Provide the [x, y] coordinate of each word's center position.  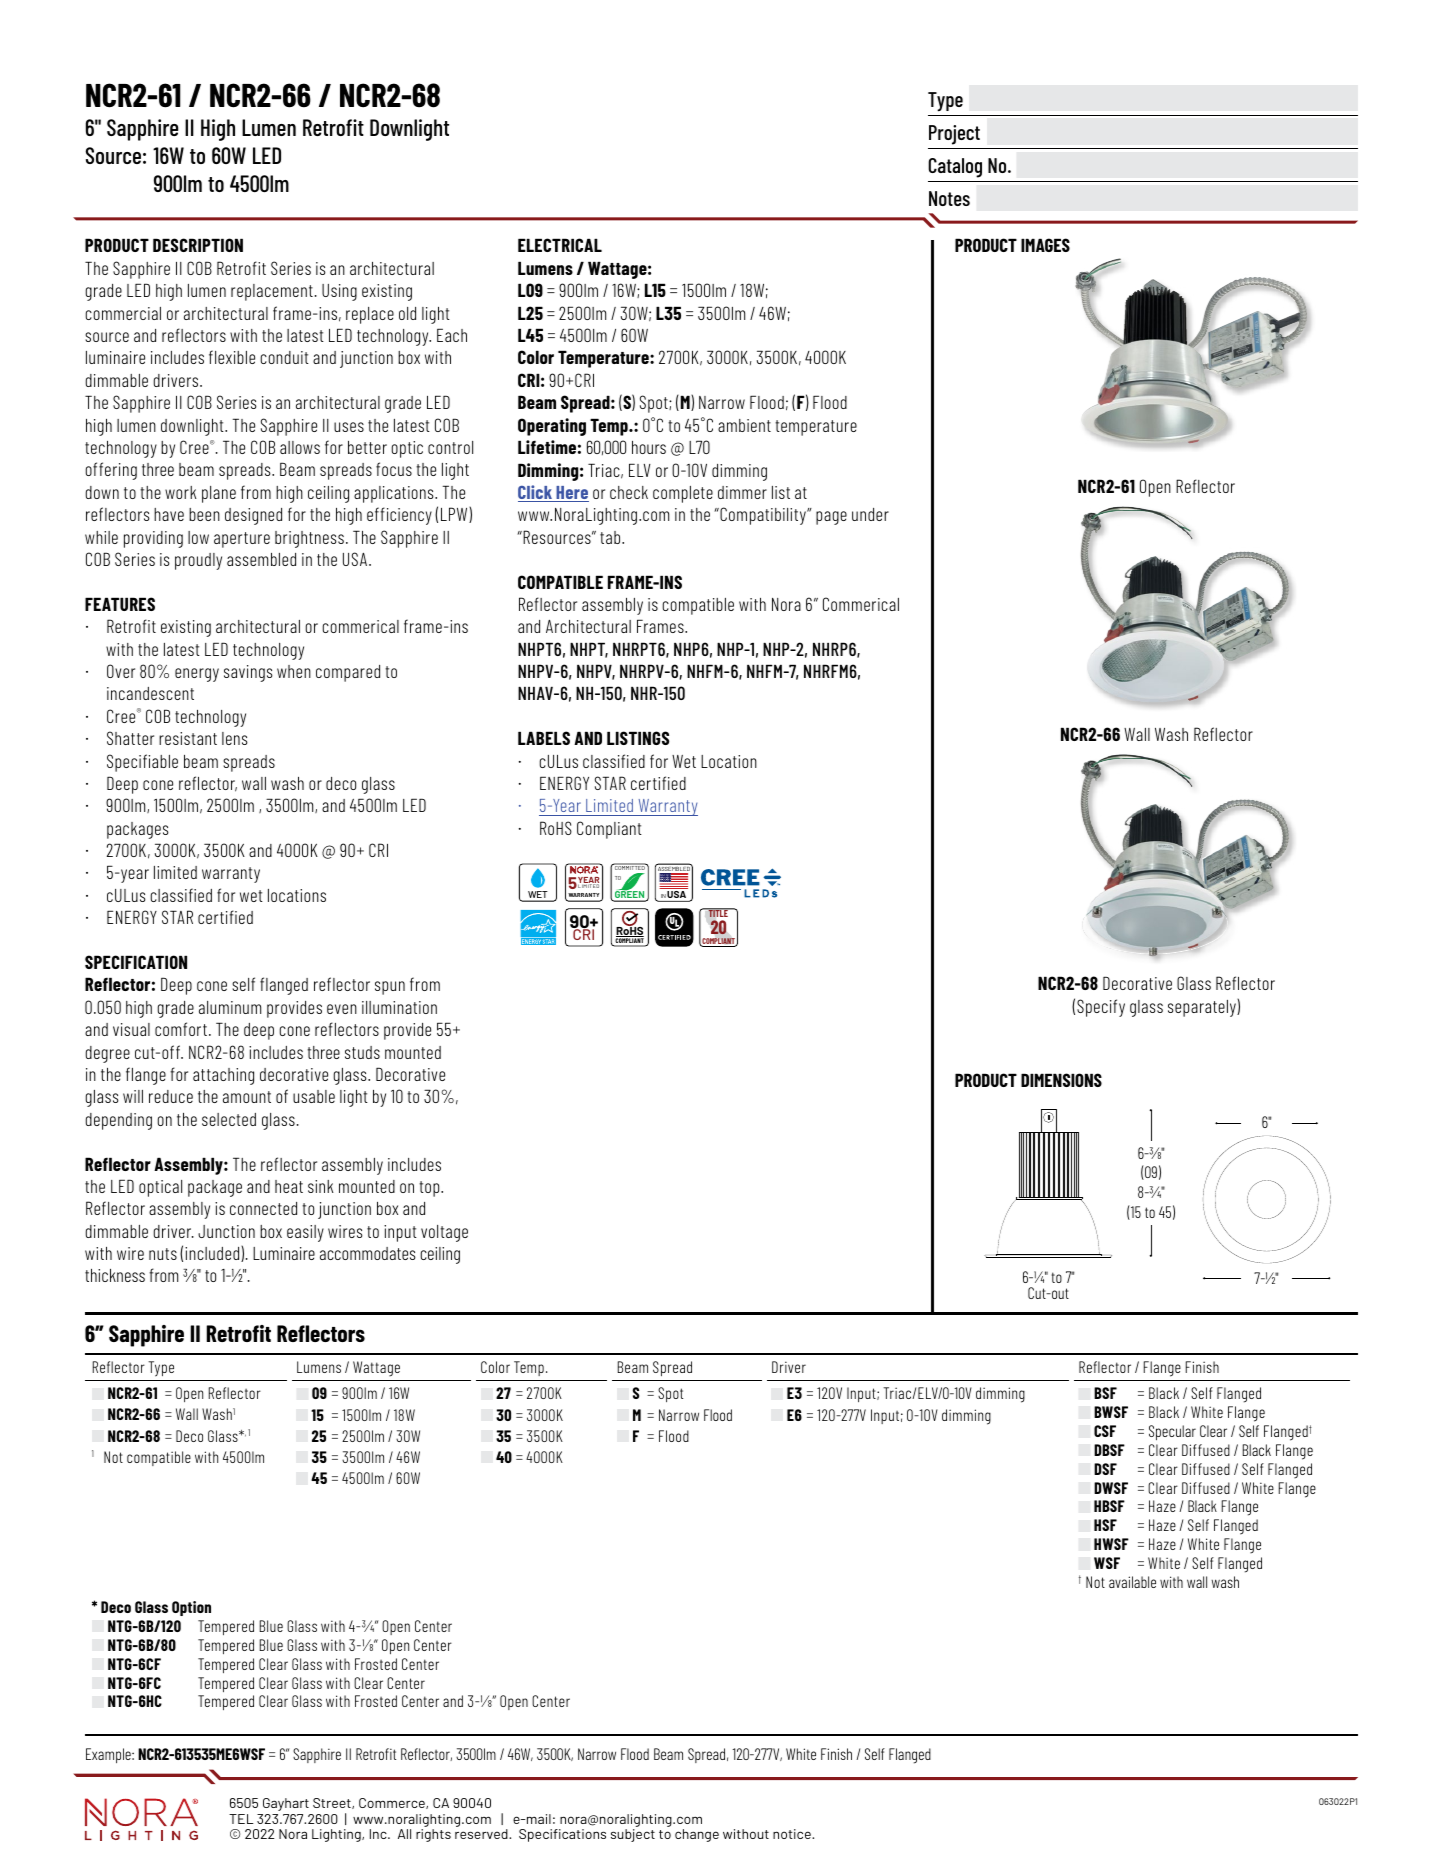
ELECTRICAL [560, 245]
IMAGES [1045, 245]
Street [333, 1803]
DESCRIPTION [198, 245]
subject [633, 1835]
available [1132, 1582]
